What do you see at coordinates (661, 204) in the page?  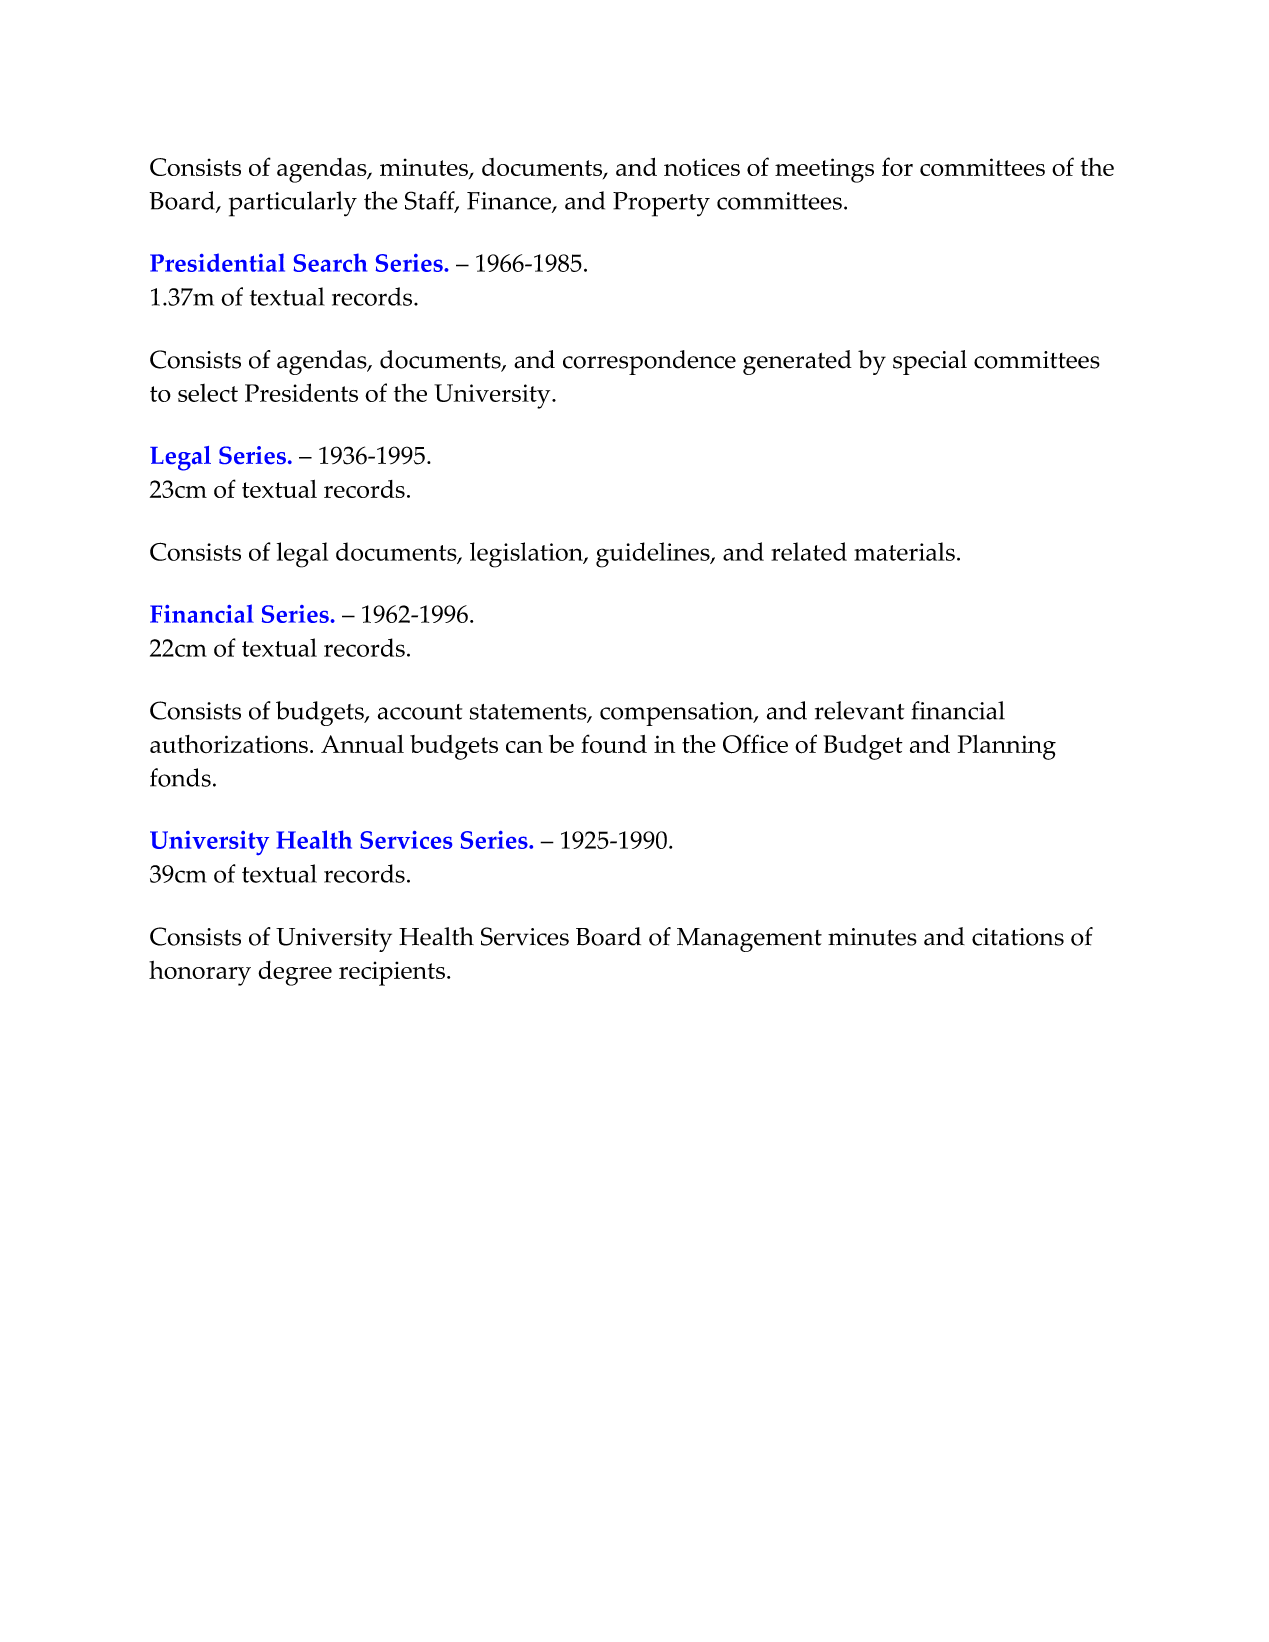 I see `Property` at bounding box center [661, 204].
